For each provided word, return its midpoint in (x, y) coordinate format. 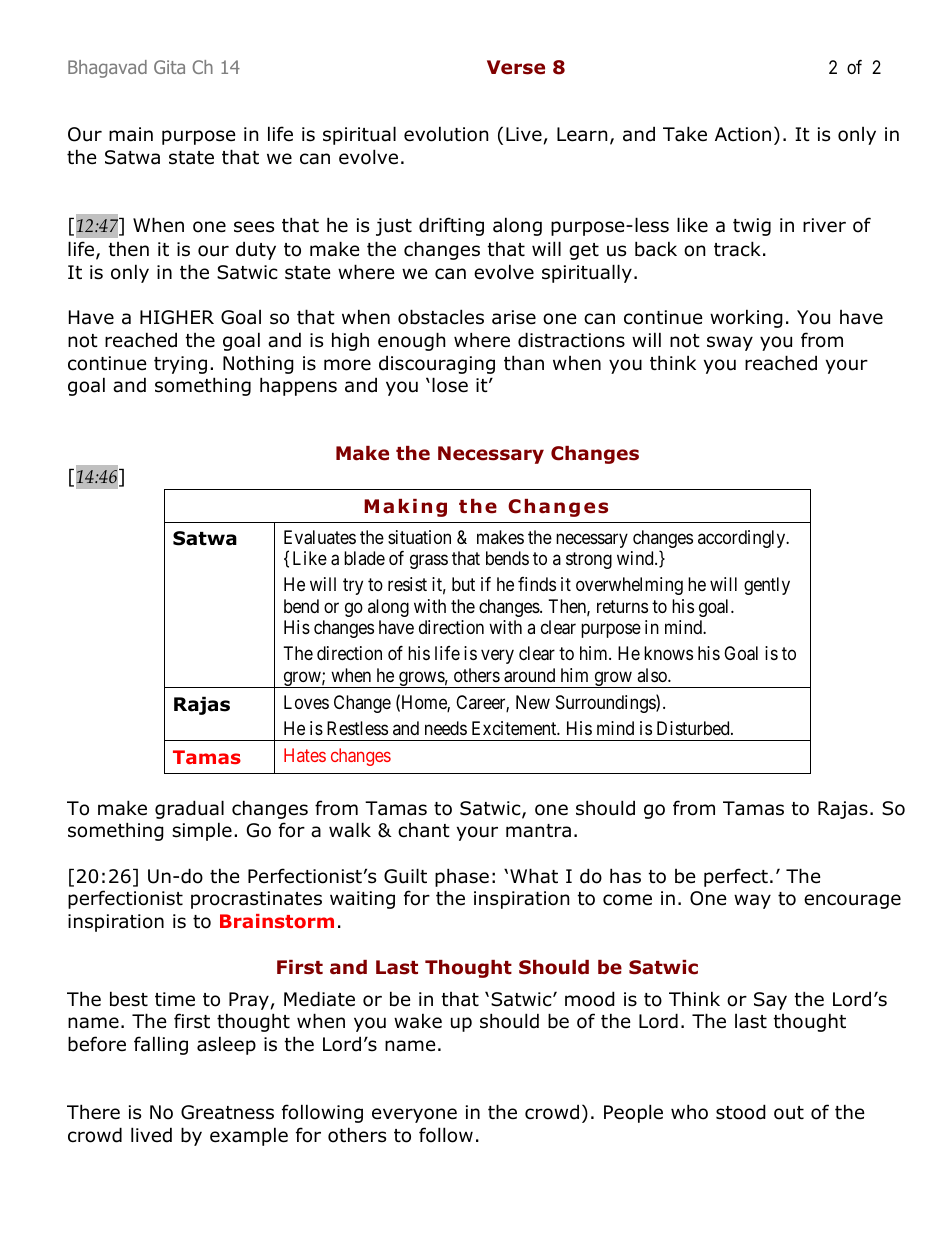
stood (741, 1112)
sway (730, 343)
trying (180, 365)
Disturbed (694, 728)
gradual (189, 809)
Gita (169, 67)
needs (446, 728)
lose (450, 385)
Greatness (227, 1112)
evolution (446, 134)
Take (685, 134)
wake (418, 1021)
